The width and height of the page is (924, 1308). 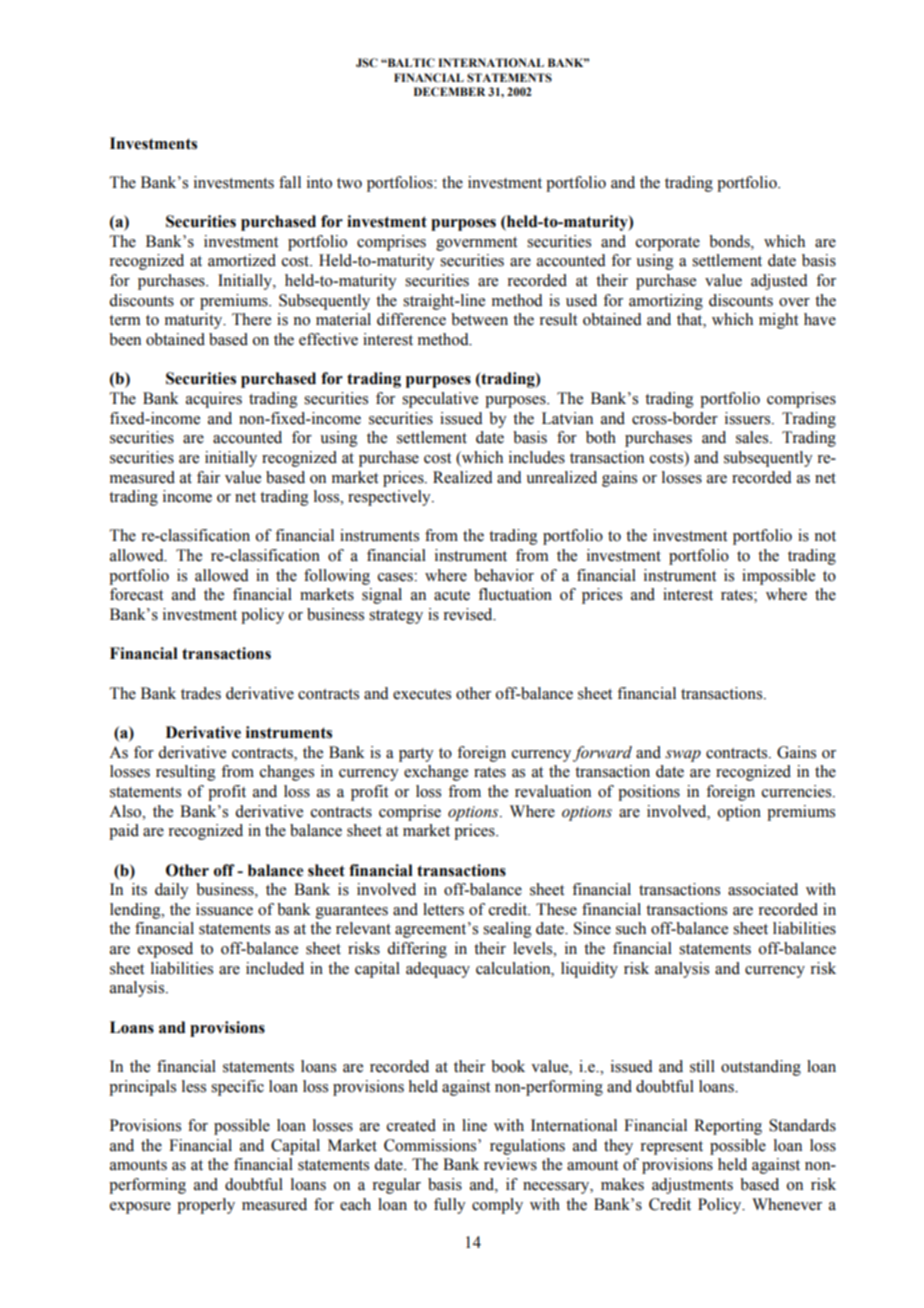 What do you see at coordinates (290, 182) in the page?
I see `fall` at bounding box center [290, 182].
